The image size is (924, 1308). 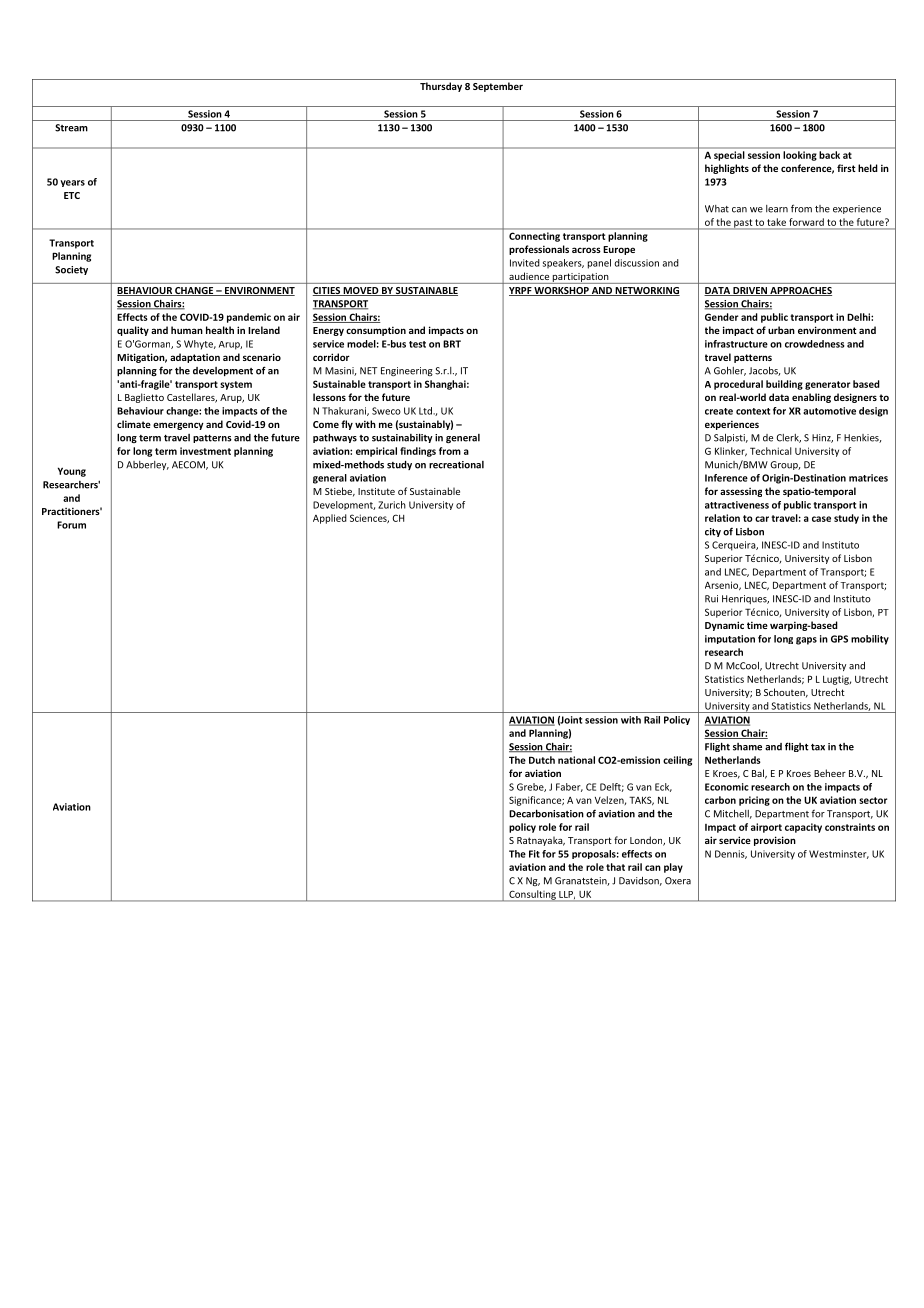 I want to click on assessing, so click(x=741, y=492).
